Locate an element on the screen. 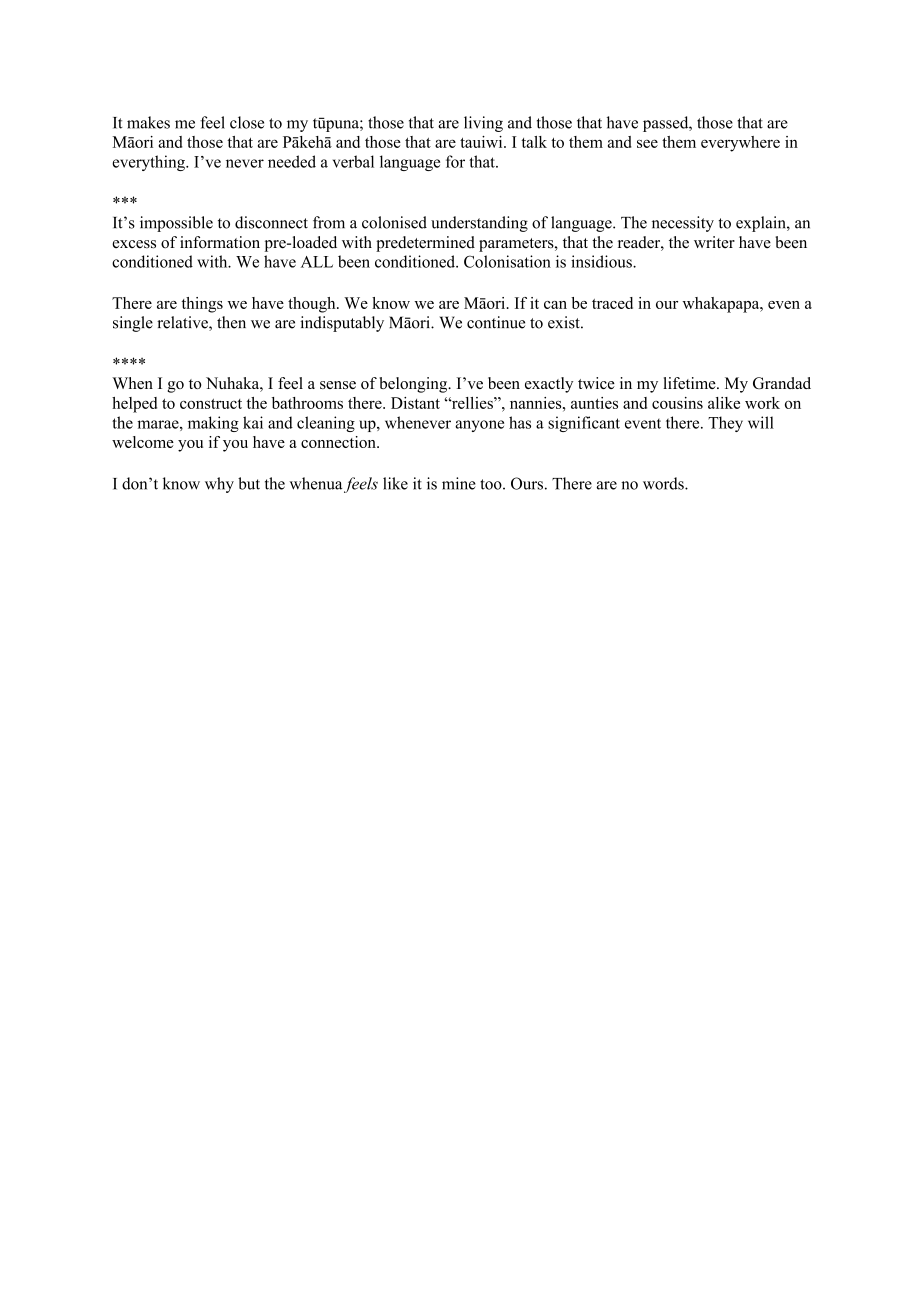 This screenshot has width=924, height=1308. traced is located at coordinates (612, 303).
